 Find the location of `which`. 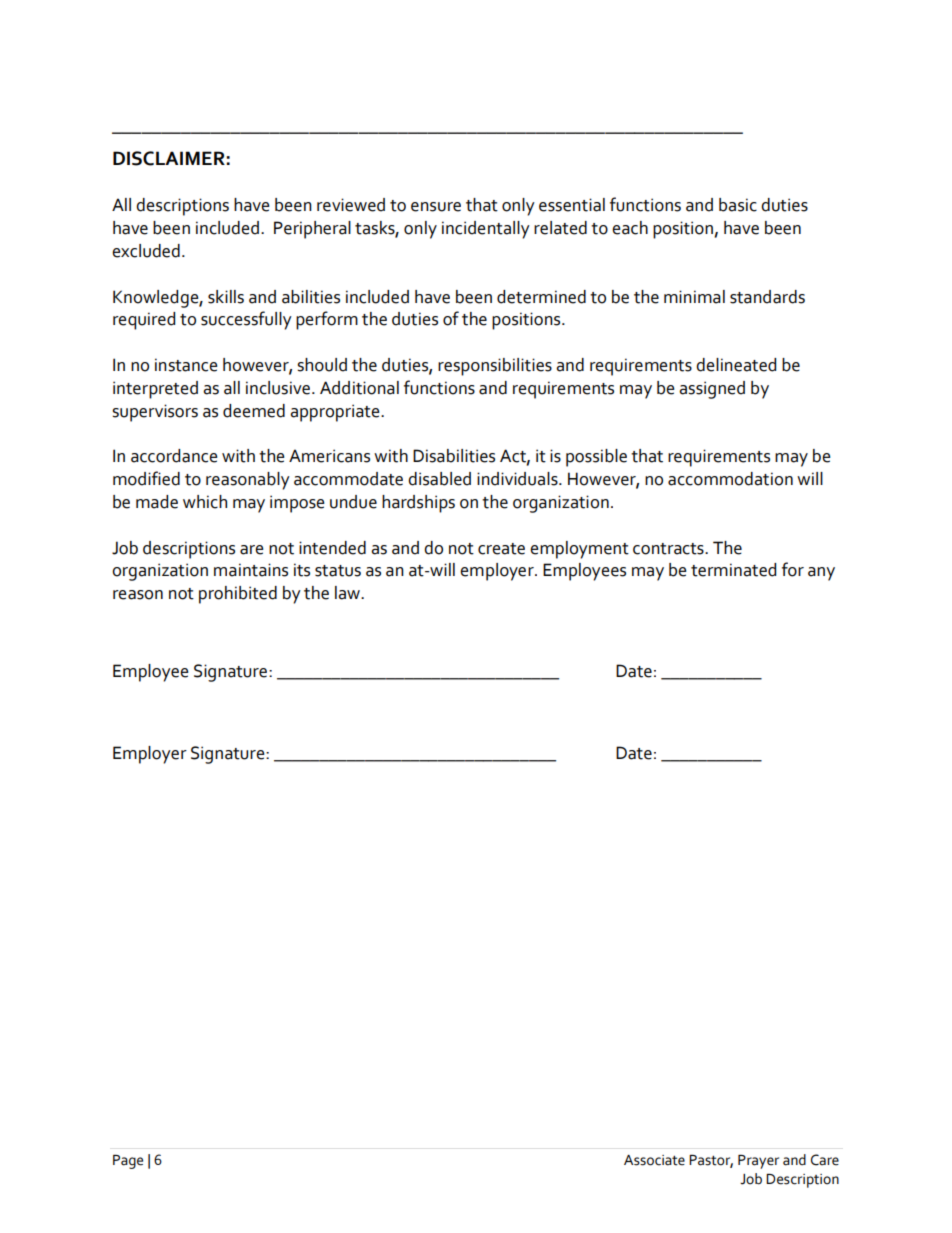

which is located at coordinates (205, 502).
